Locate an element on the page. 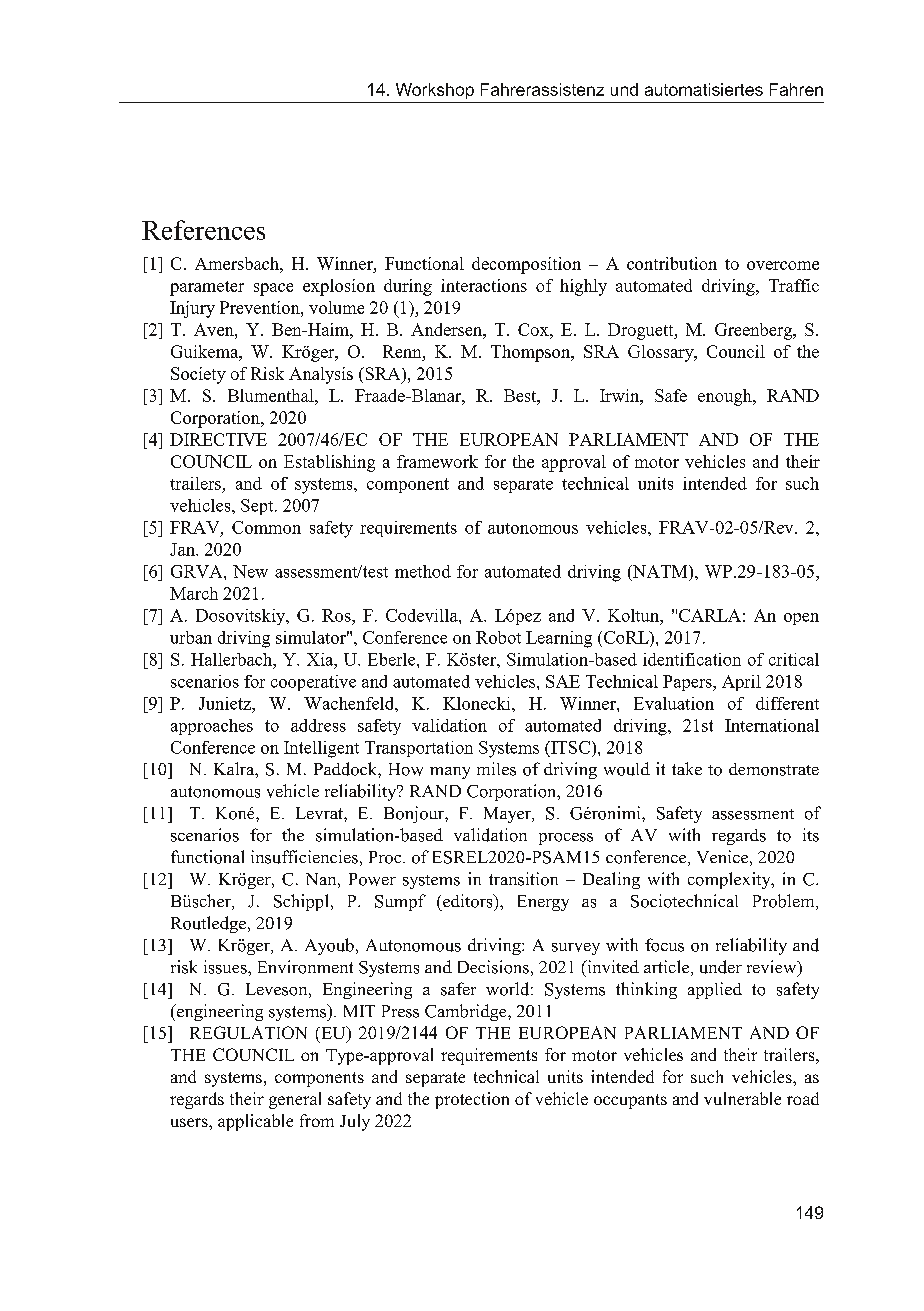  contribution is located at coordinates (672, 263).
